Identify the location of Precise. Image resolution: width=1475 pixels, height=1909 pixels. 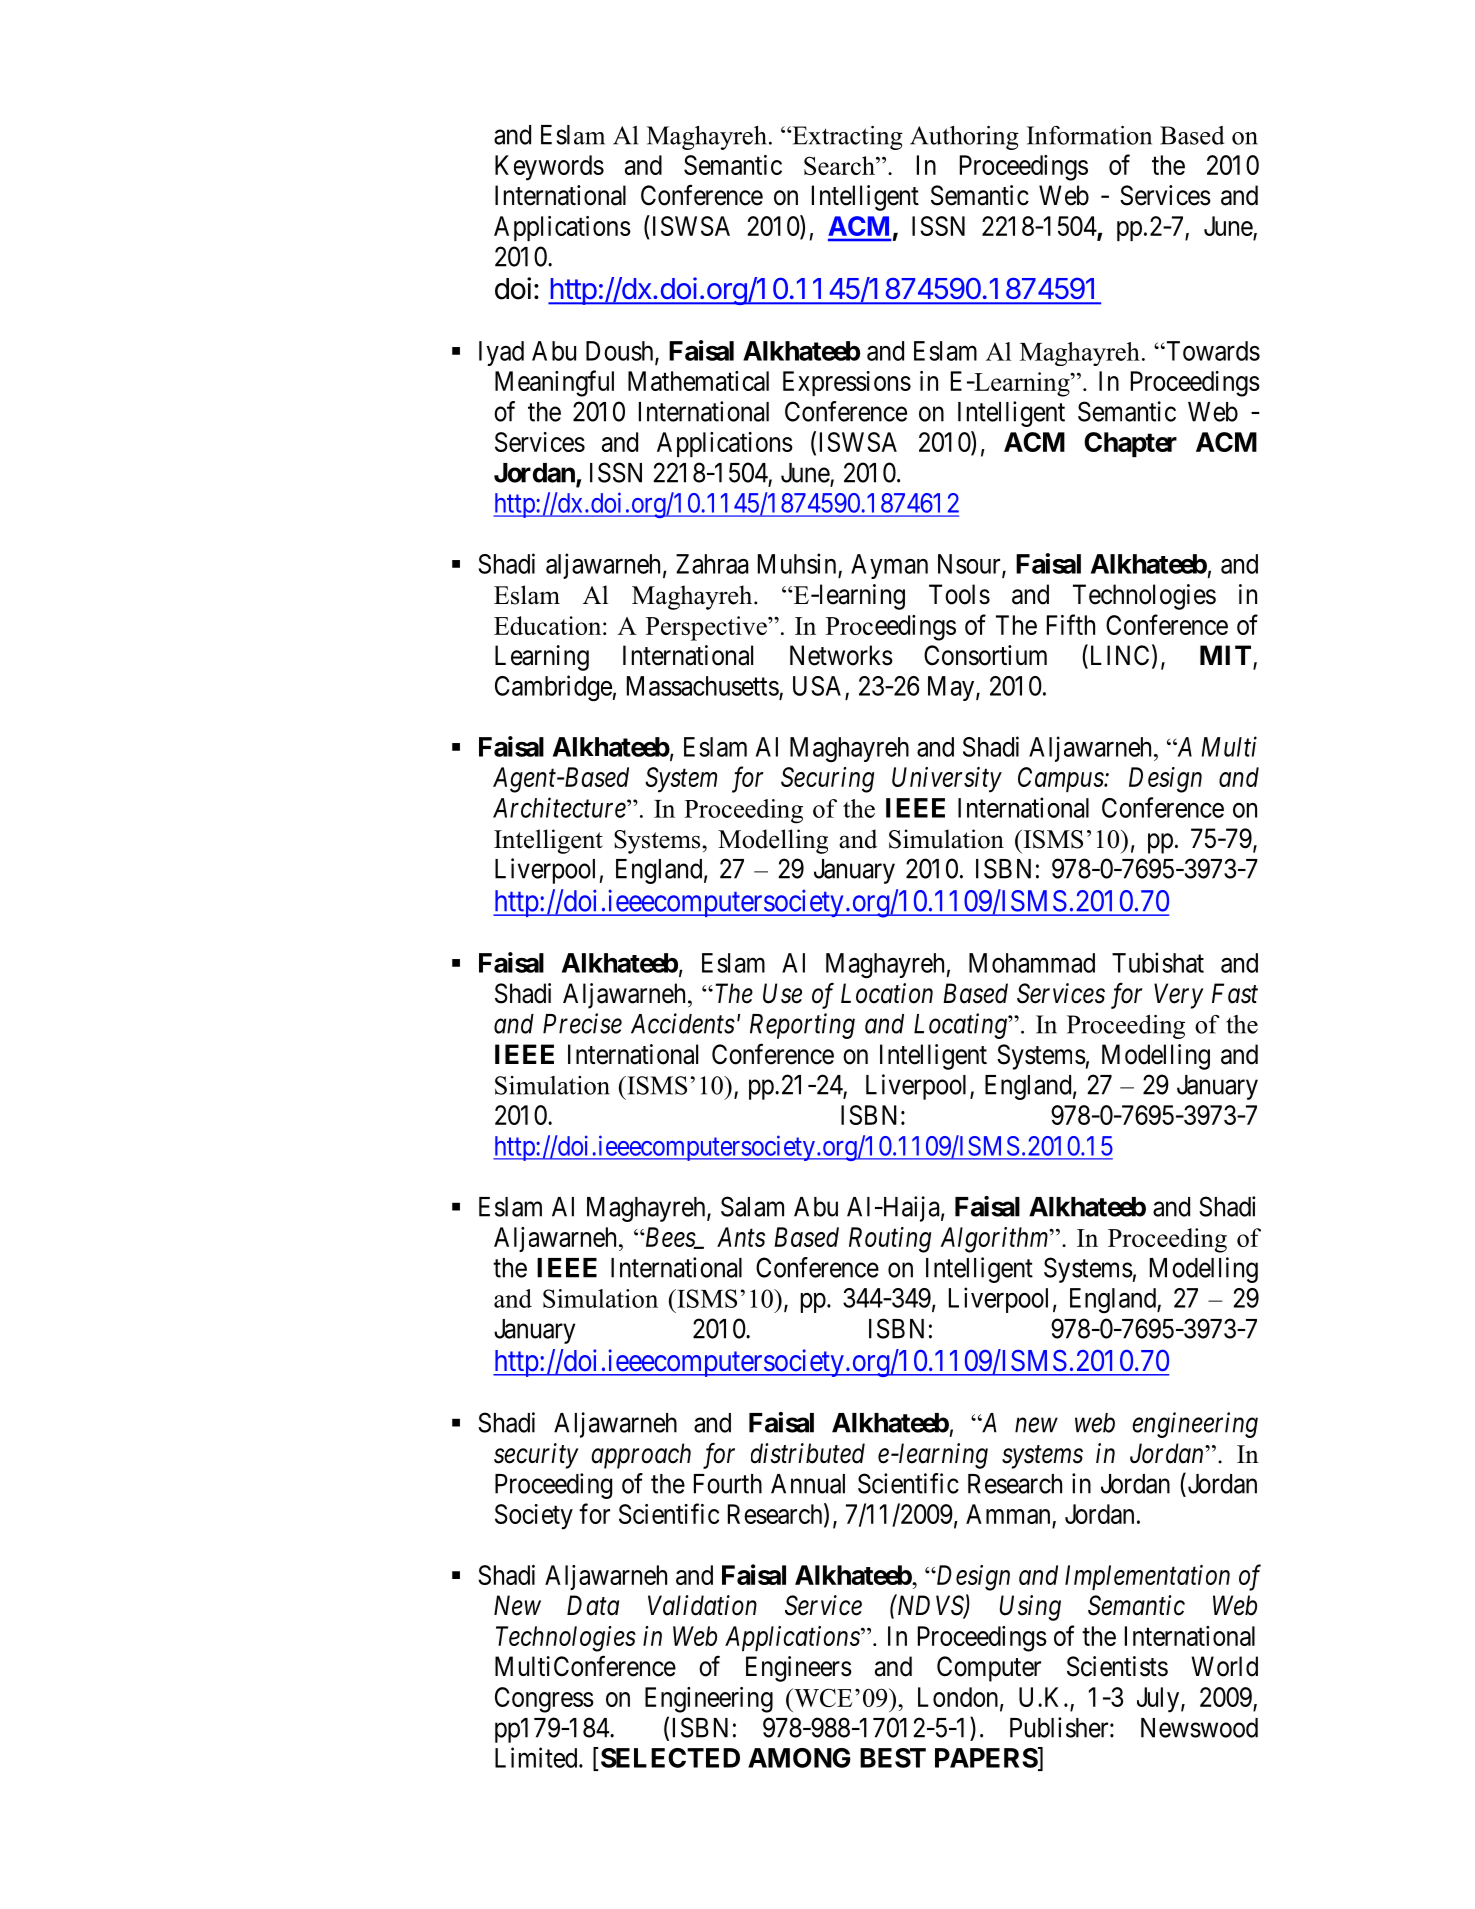
(582, 1023).
